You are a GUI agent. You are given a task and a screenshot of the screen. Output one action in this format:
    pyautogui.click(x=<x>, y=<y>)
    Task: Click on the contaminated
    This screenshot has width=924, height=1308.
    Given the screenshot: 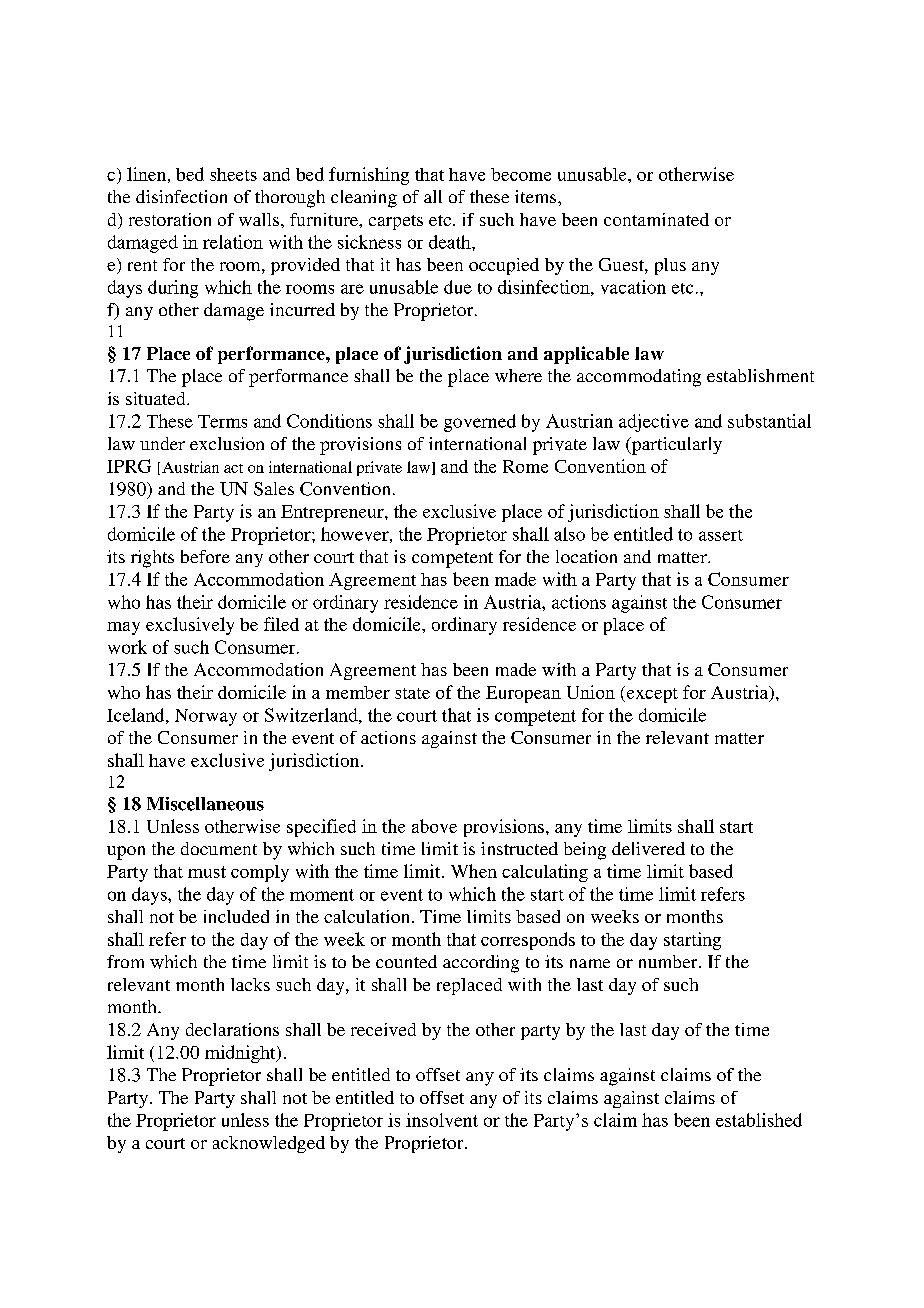 What is the action you would take?
    pyautogui.click(x=656, y=219)
